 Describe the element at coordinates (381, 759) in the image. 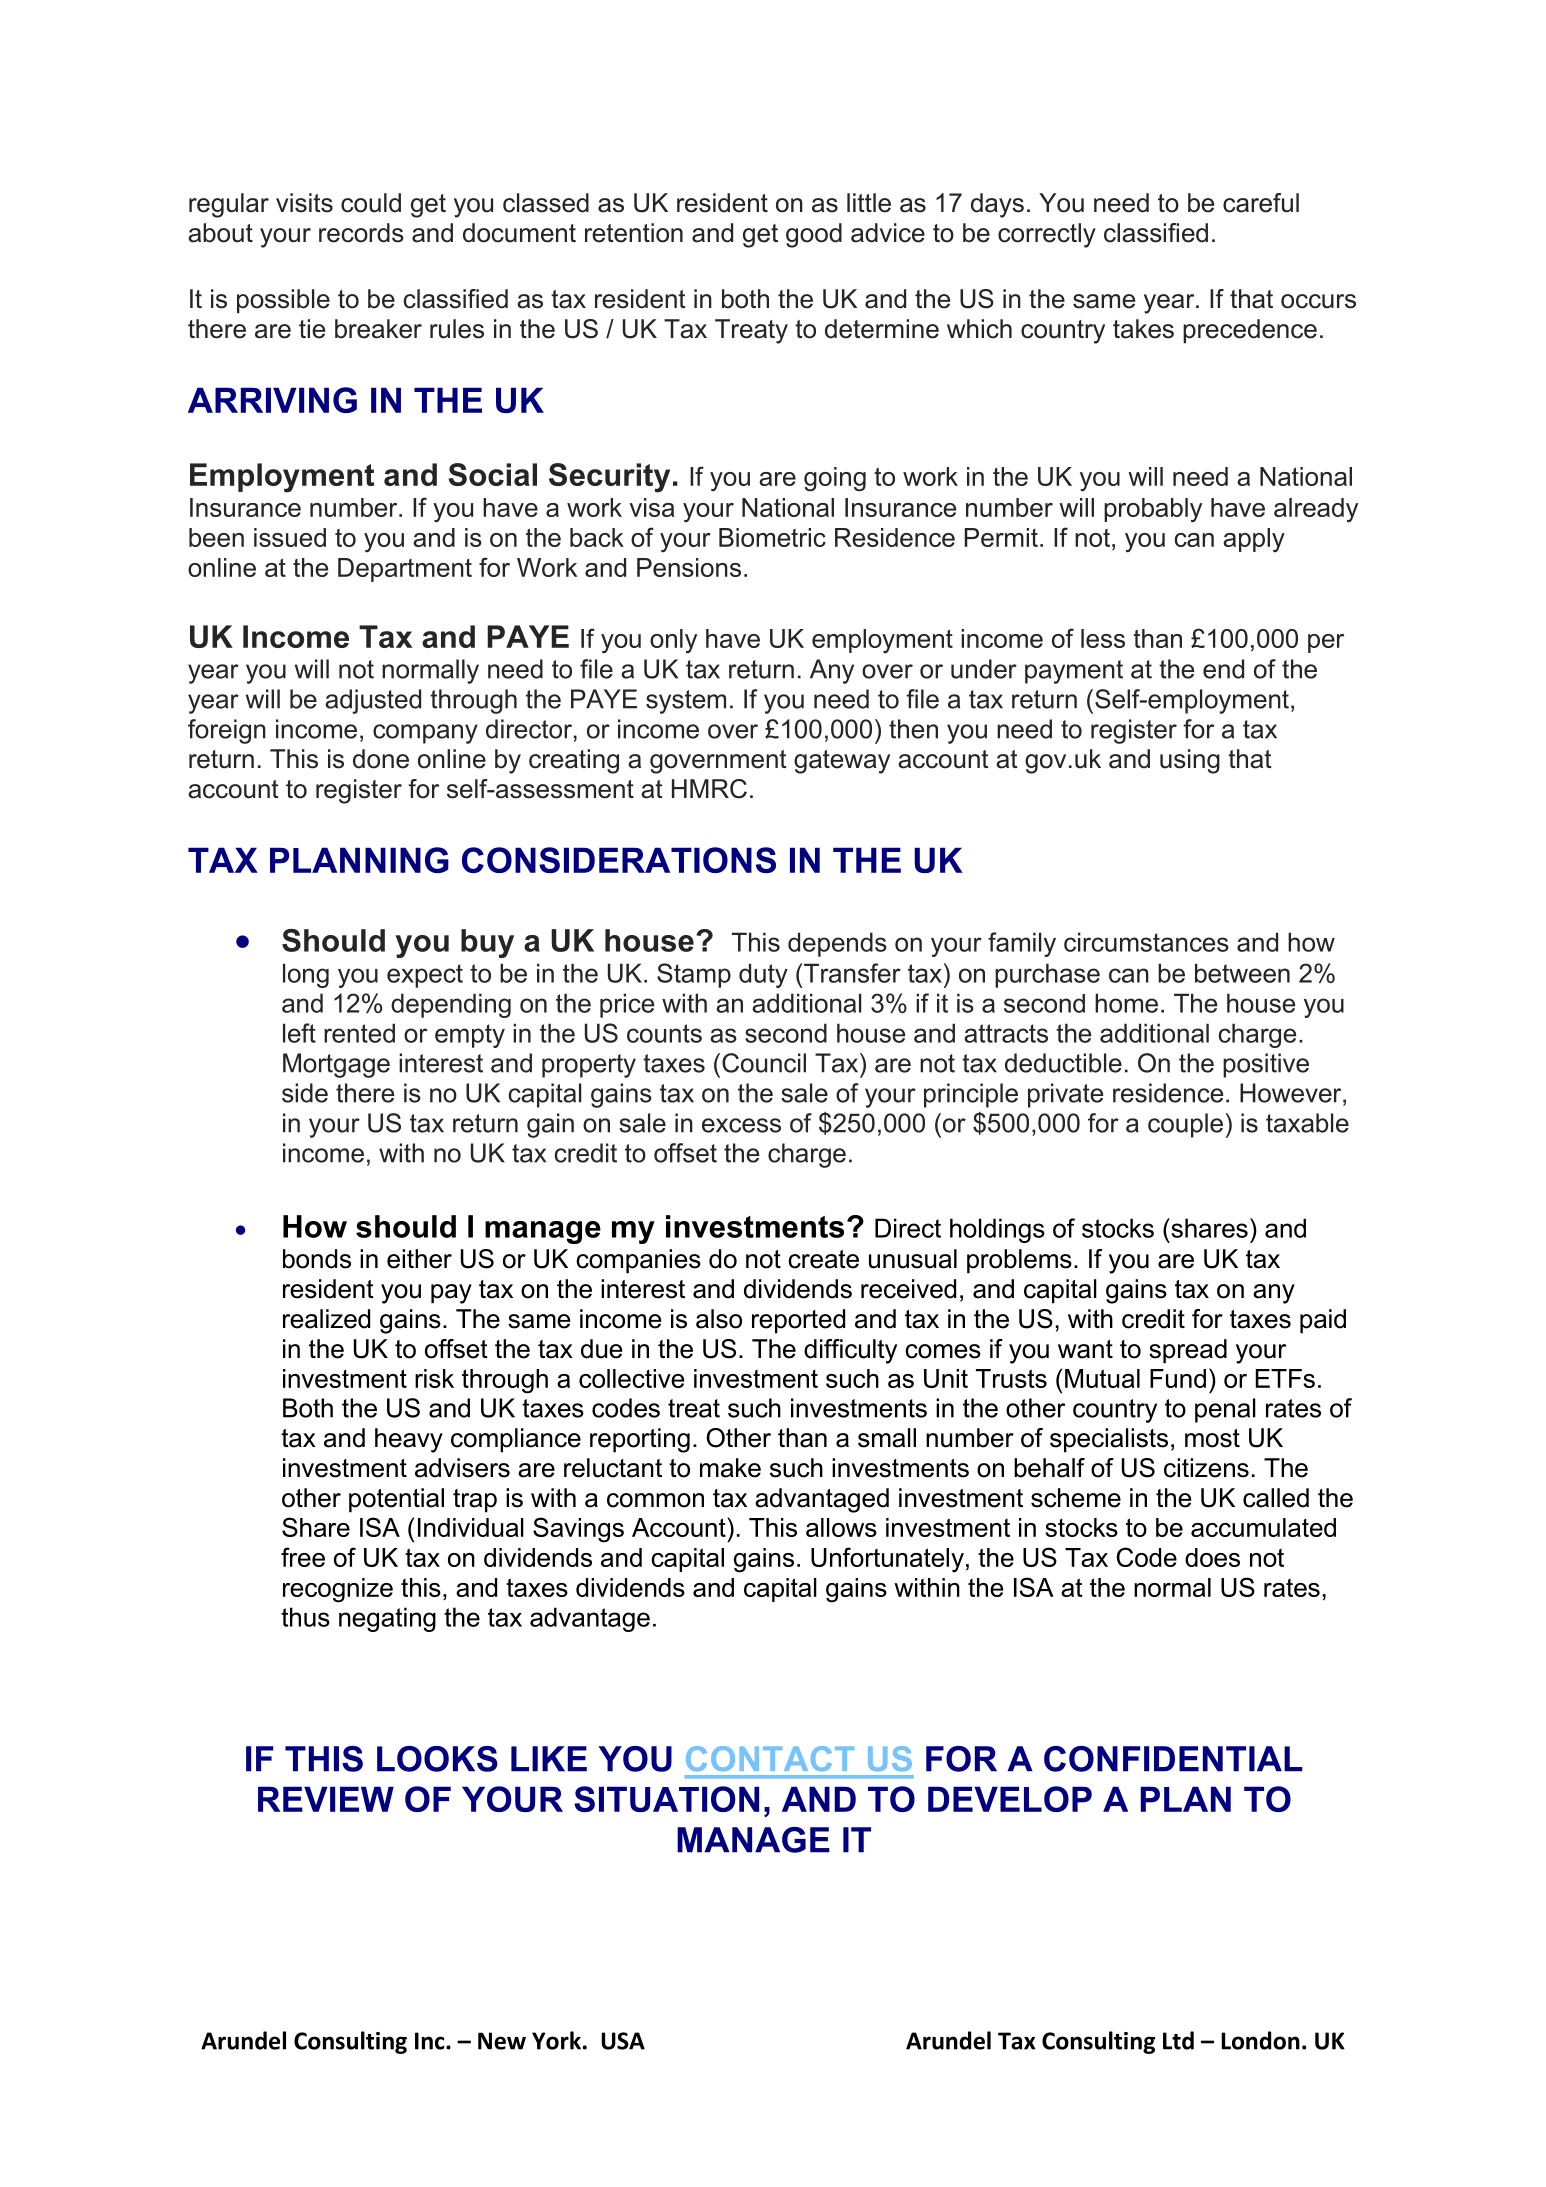

I see `done` at that location.
